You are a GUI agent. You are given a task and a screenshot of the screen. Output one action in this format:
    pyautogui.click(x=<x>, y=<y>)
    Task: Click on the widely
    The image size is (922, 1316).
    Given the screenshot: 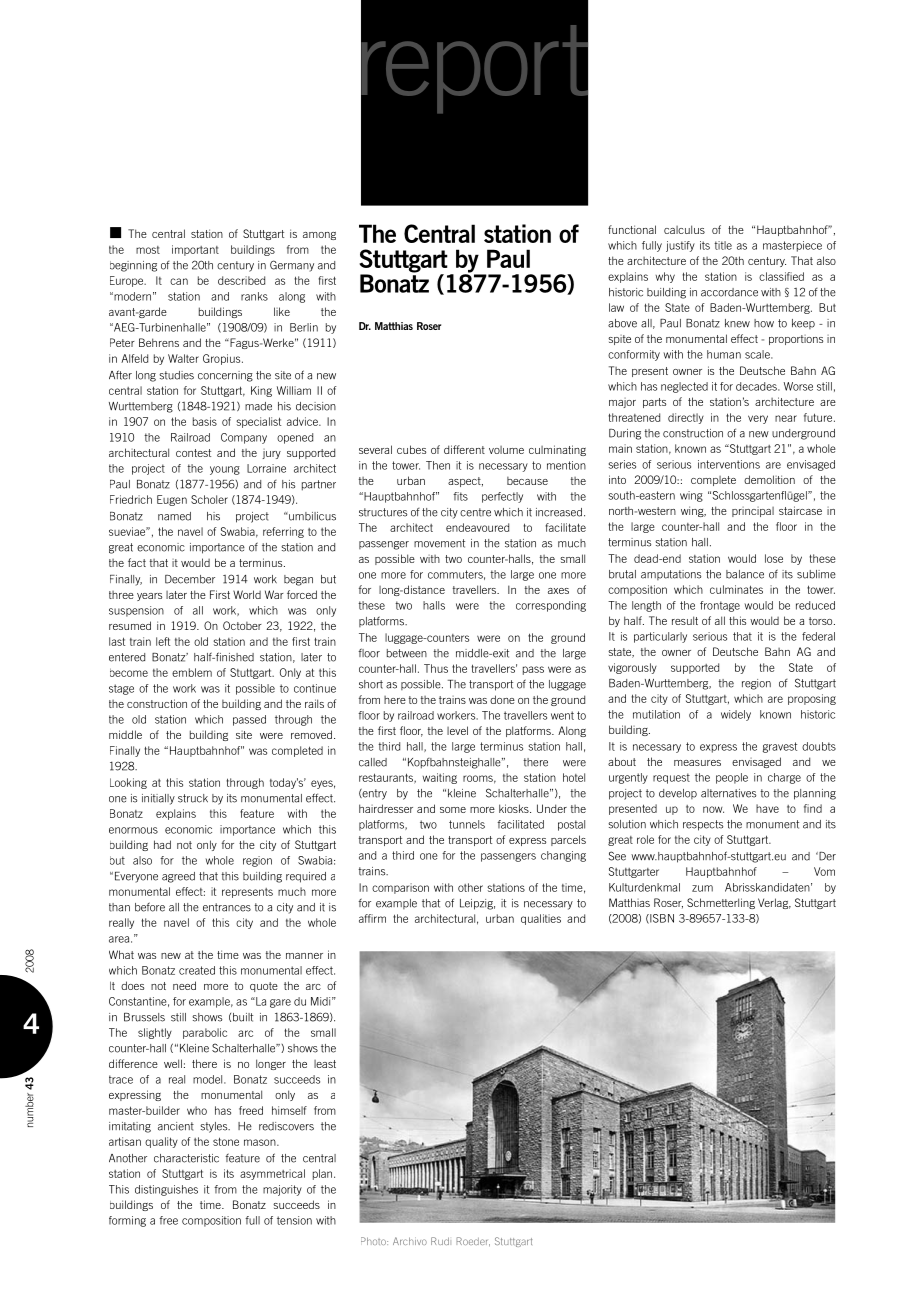 What is the action you would take?
    pyautogui.click(x=736, y=715)
